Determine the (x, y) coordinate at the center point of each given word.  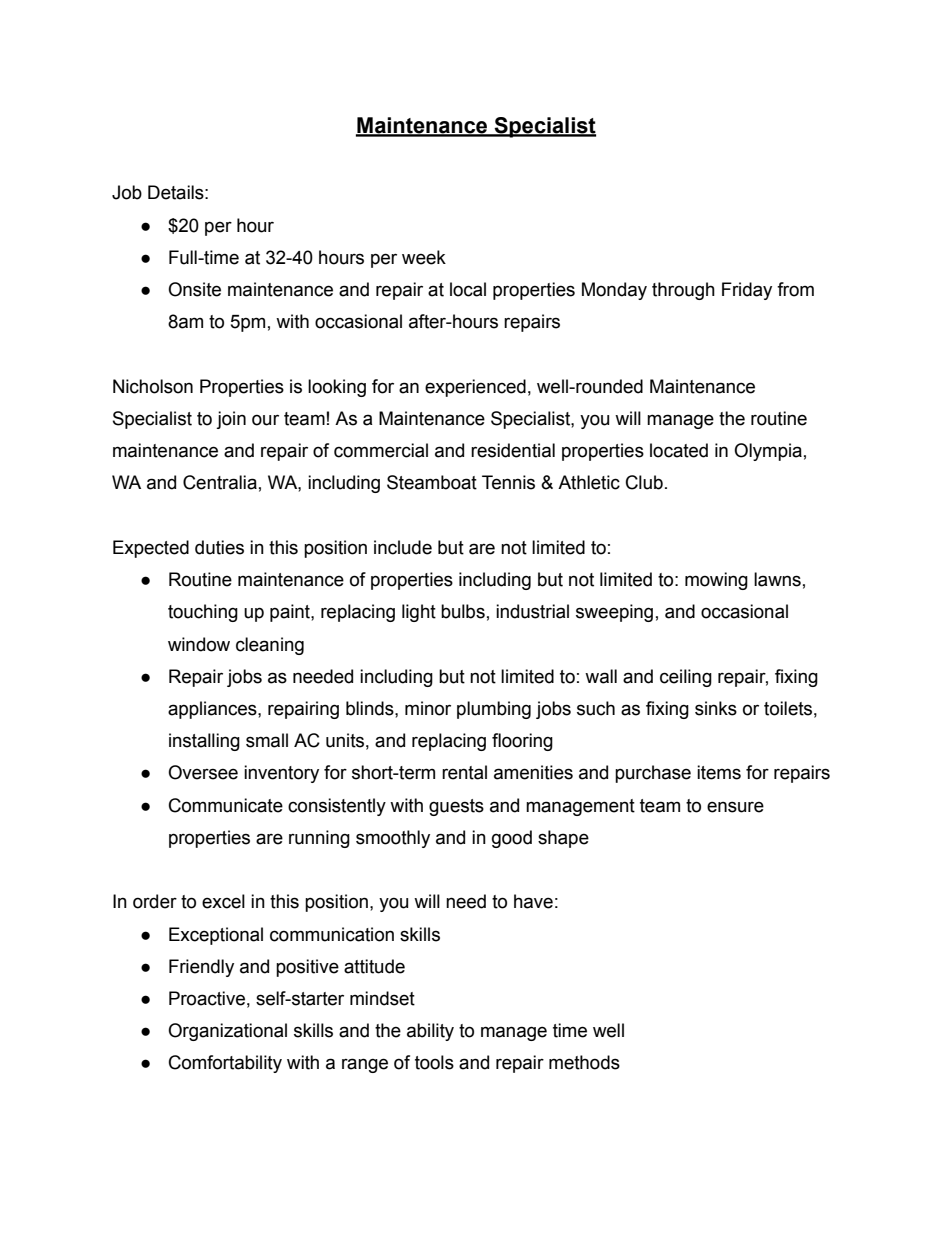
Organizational (227, 1032)
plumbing (494, 710)
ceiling (686, 678)
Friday (747, 291)
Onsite (194, 289)
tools (434, 1062)
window (199, 644)
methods (584, 1062)
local (468, 289)
